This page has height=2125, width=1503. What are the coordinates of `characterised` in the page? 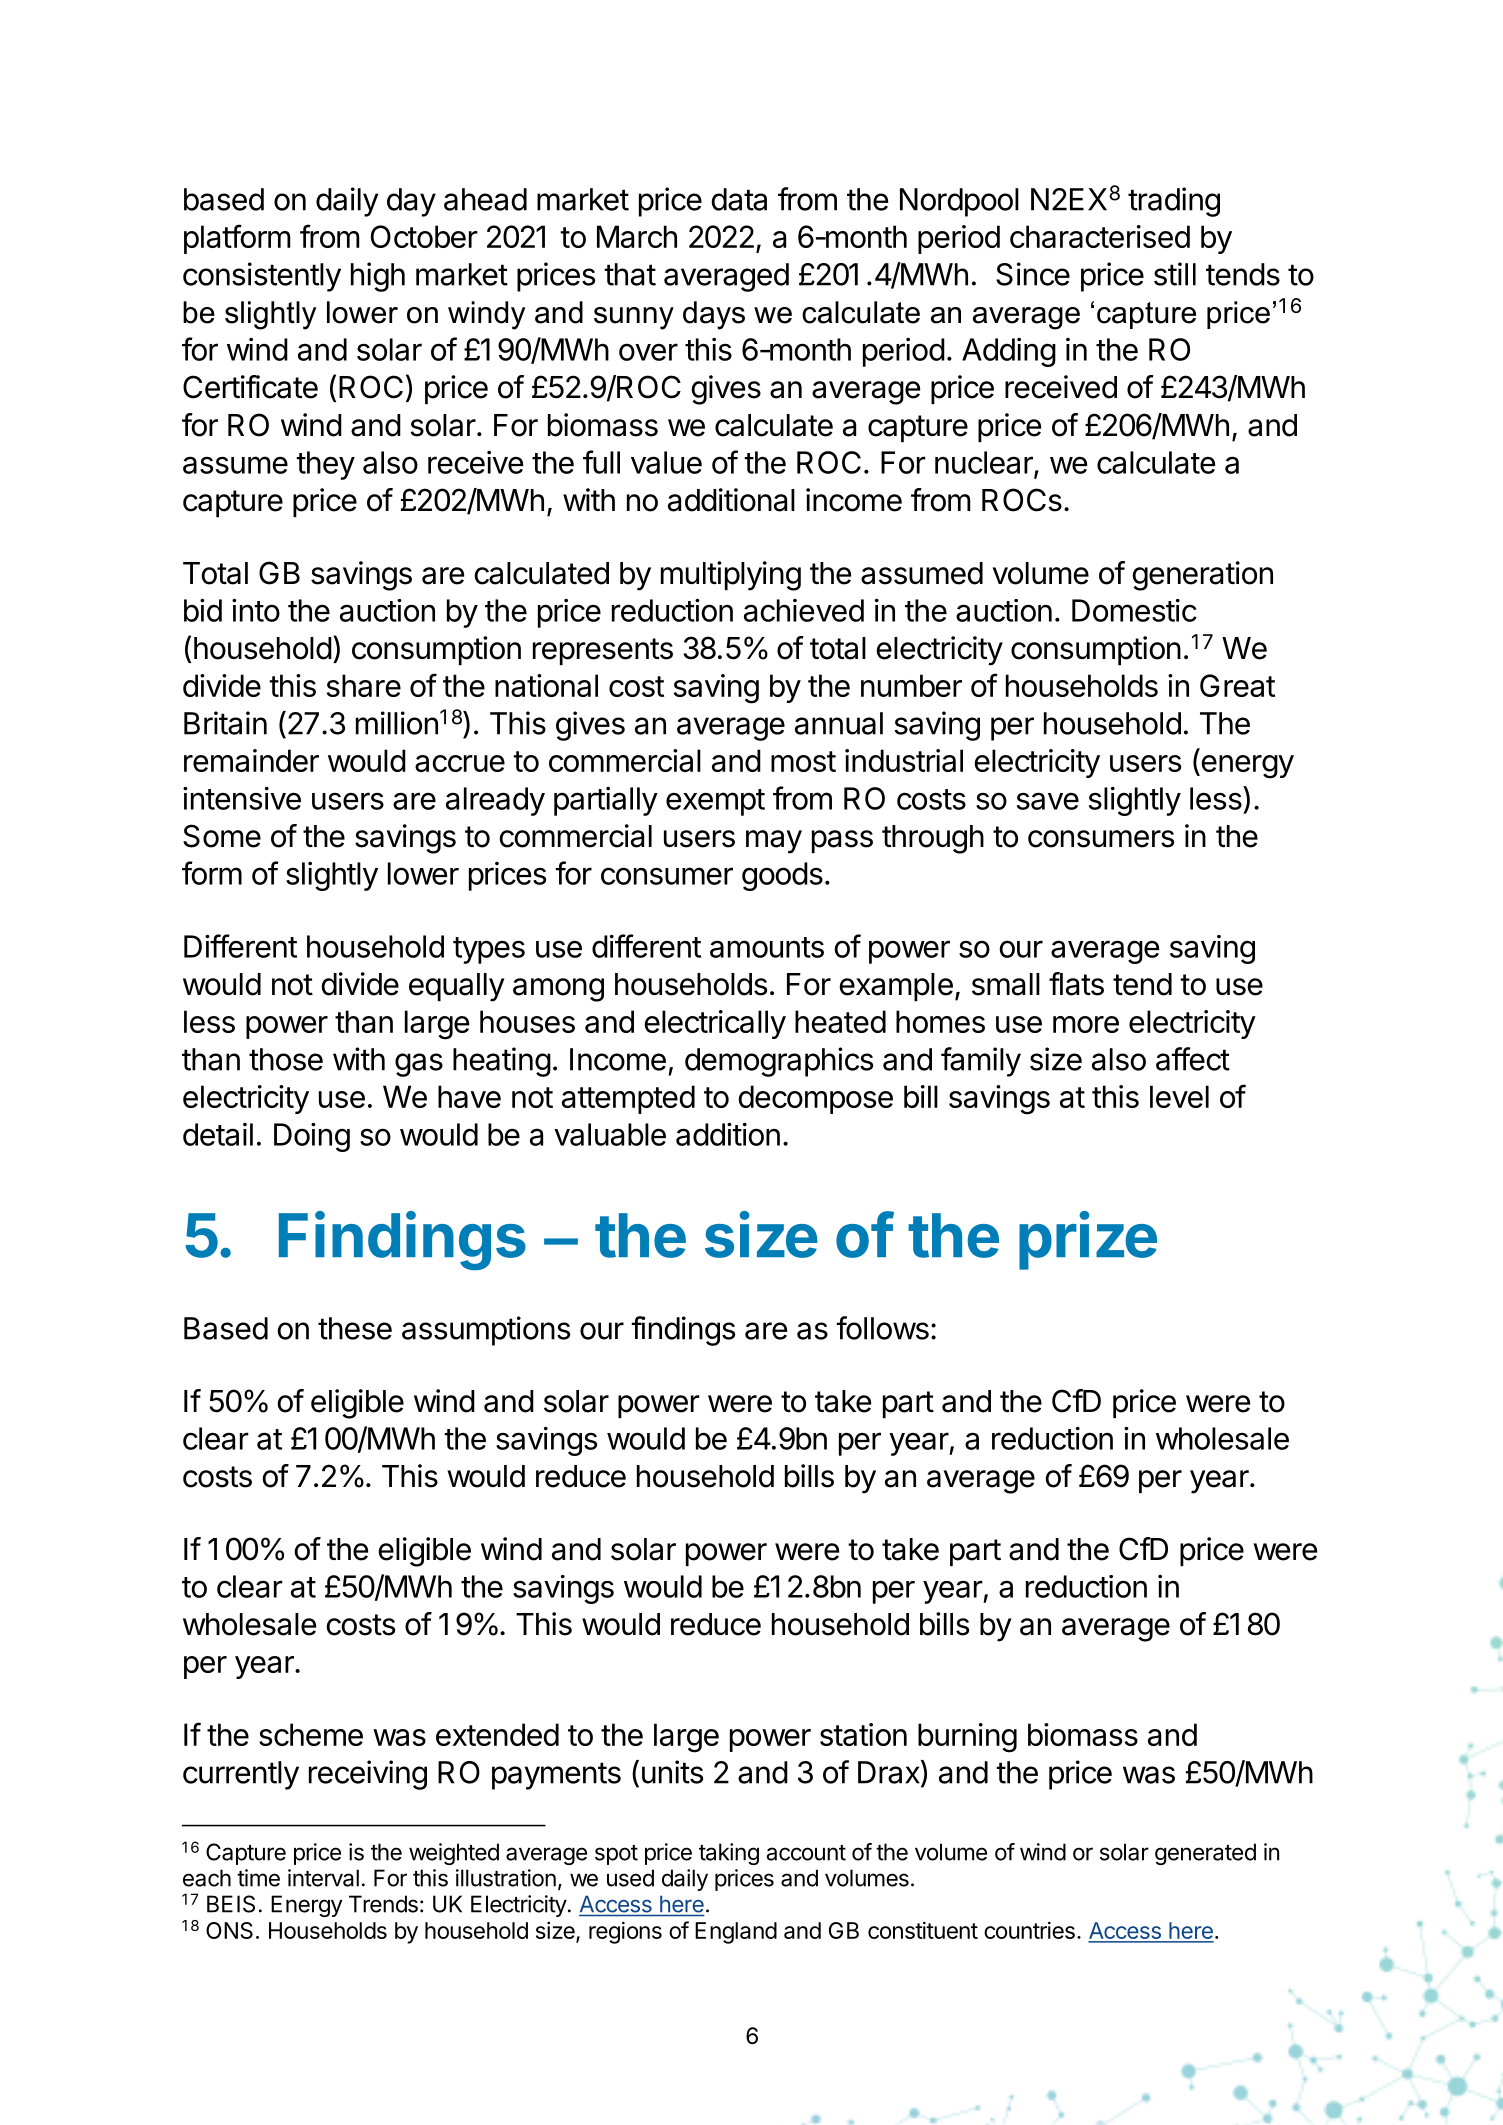 It's located at (1100, 236).
